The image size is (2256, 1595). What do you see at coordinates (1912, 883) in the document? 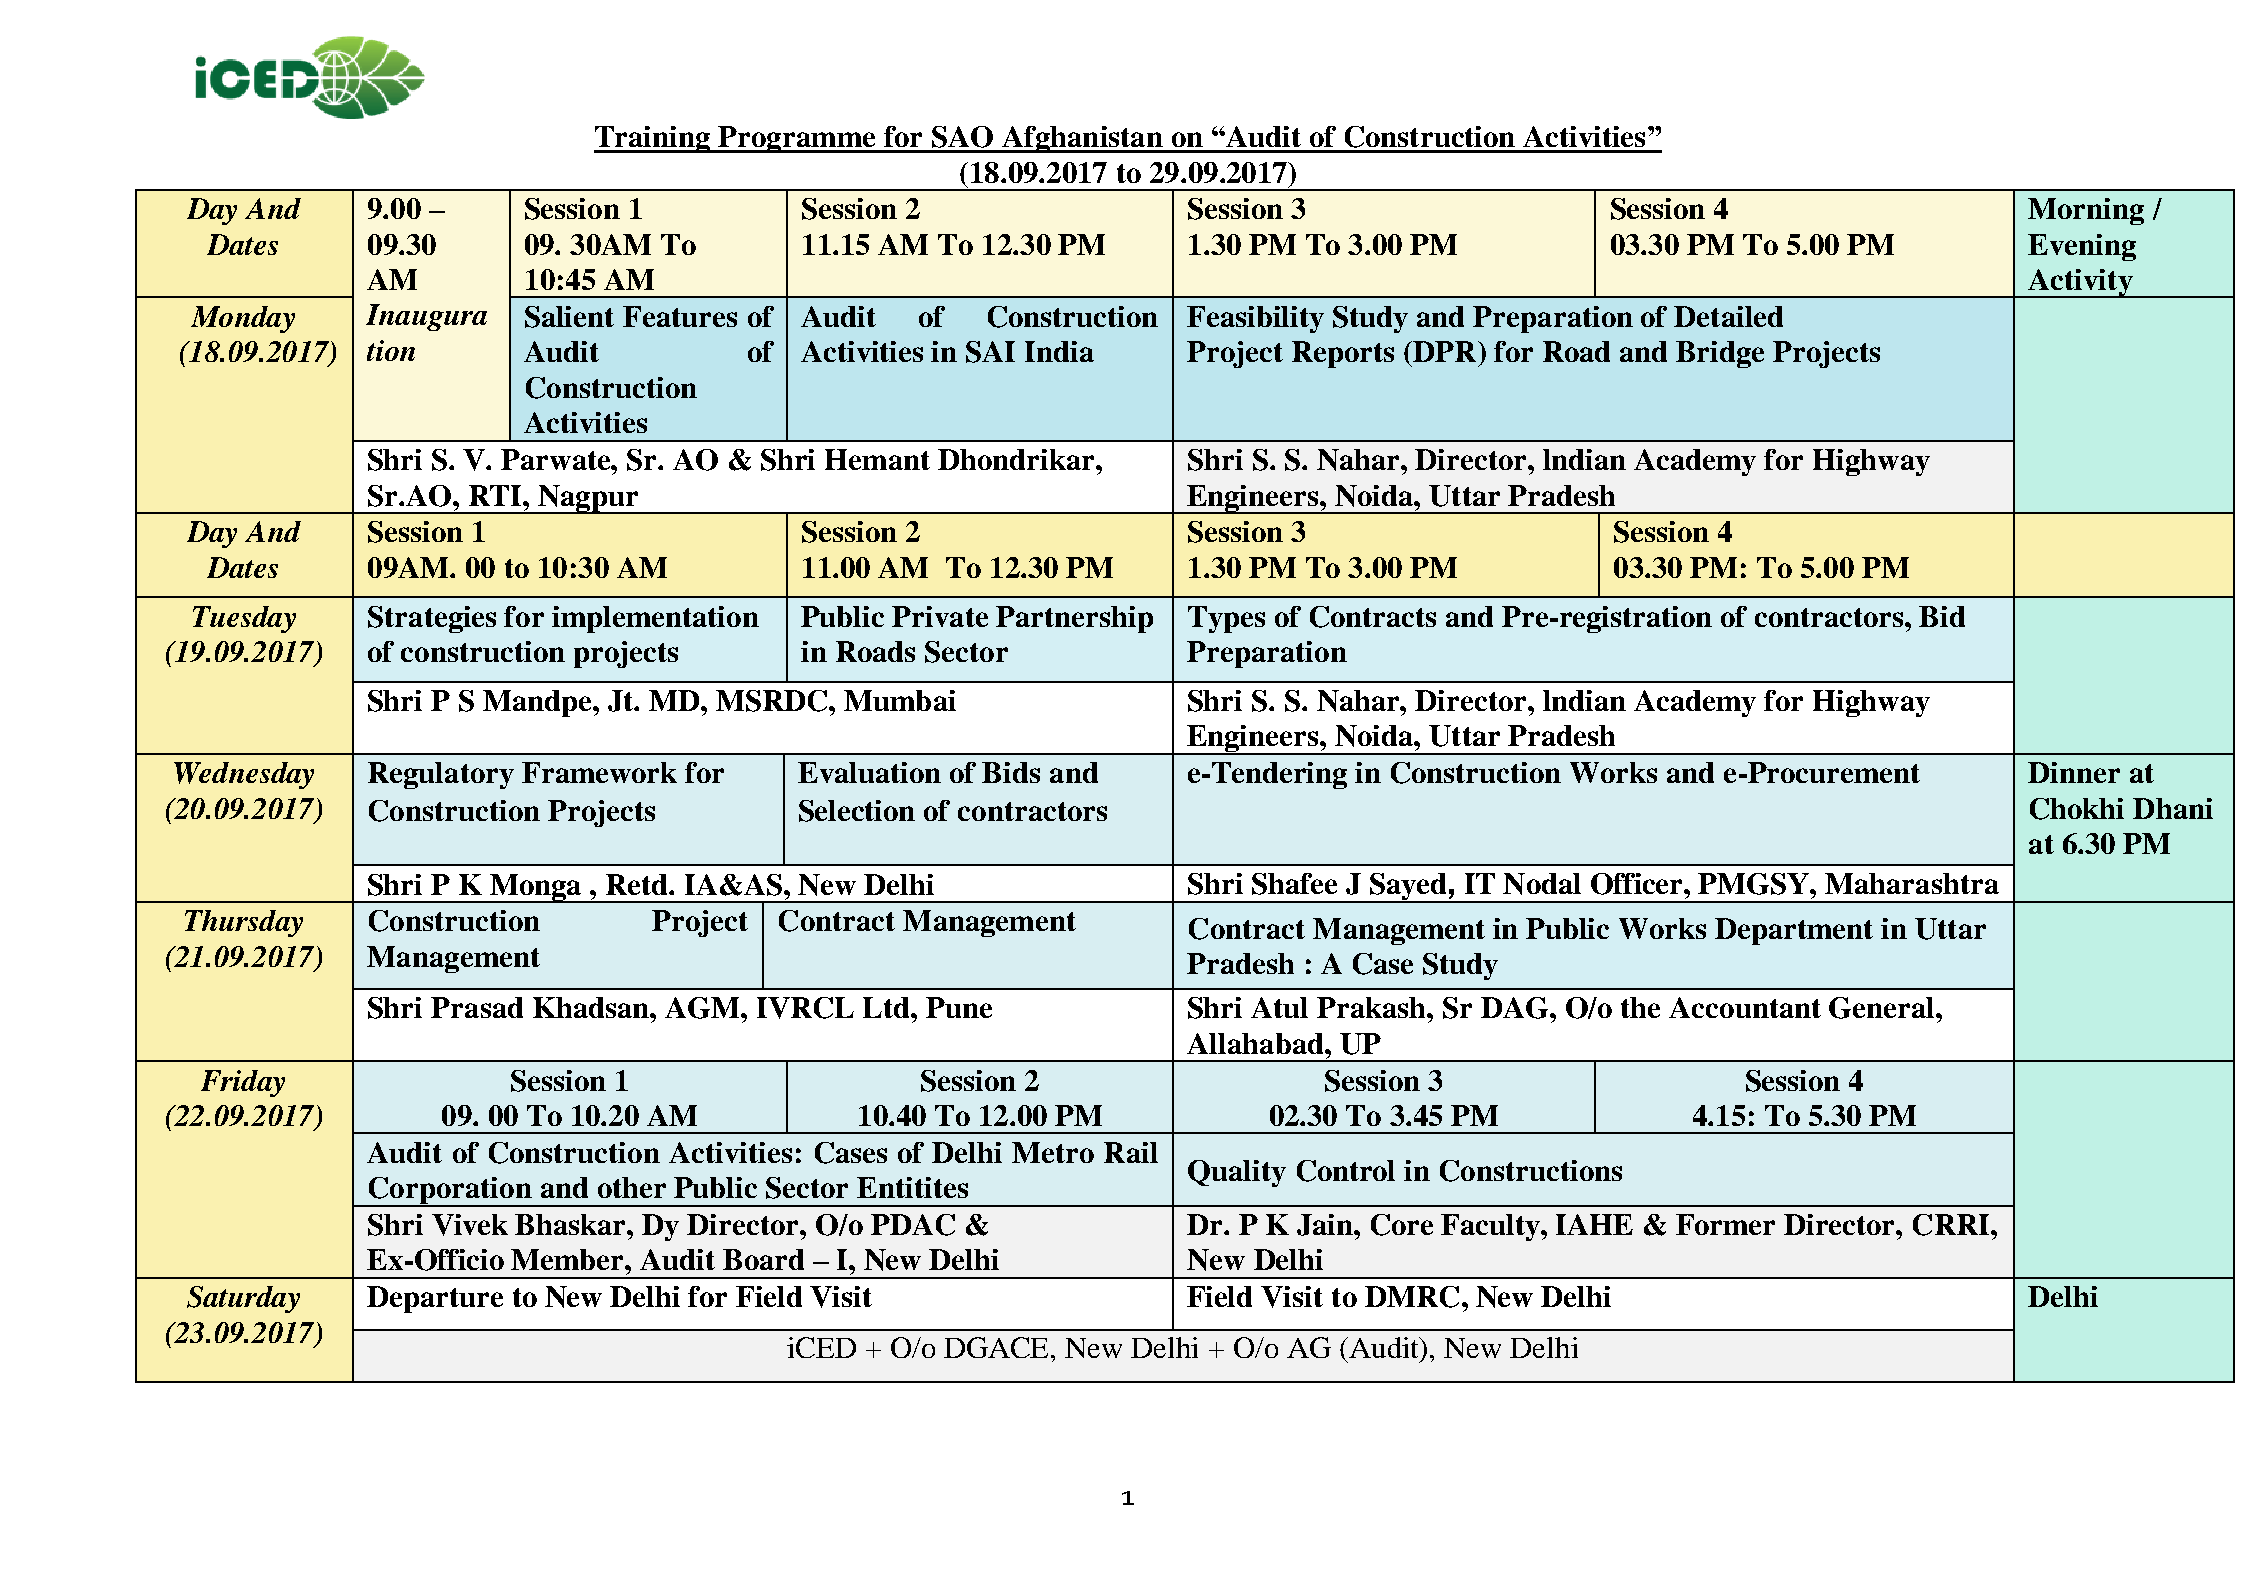
I see `Maharashtra` at bounding box center [1912, 883].
